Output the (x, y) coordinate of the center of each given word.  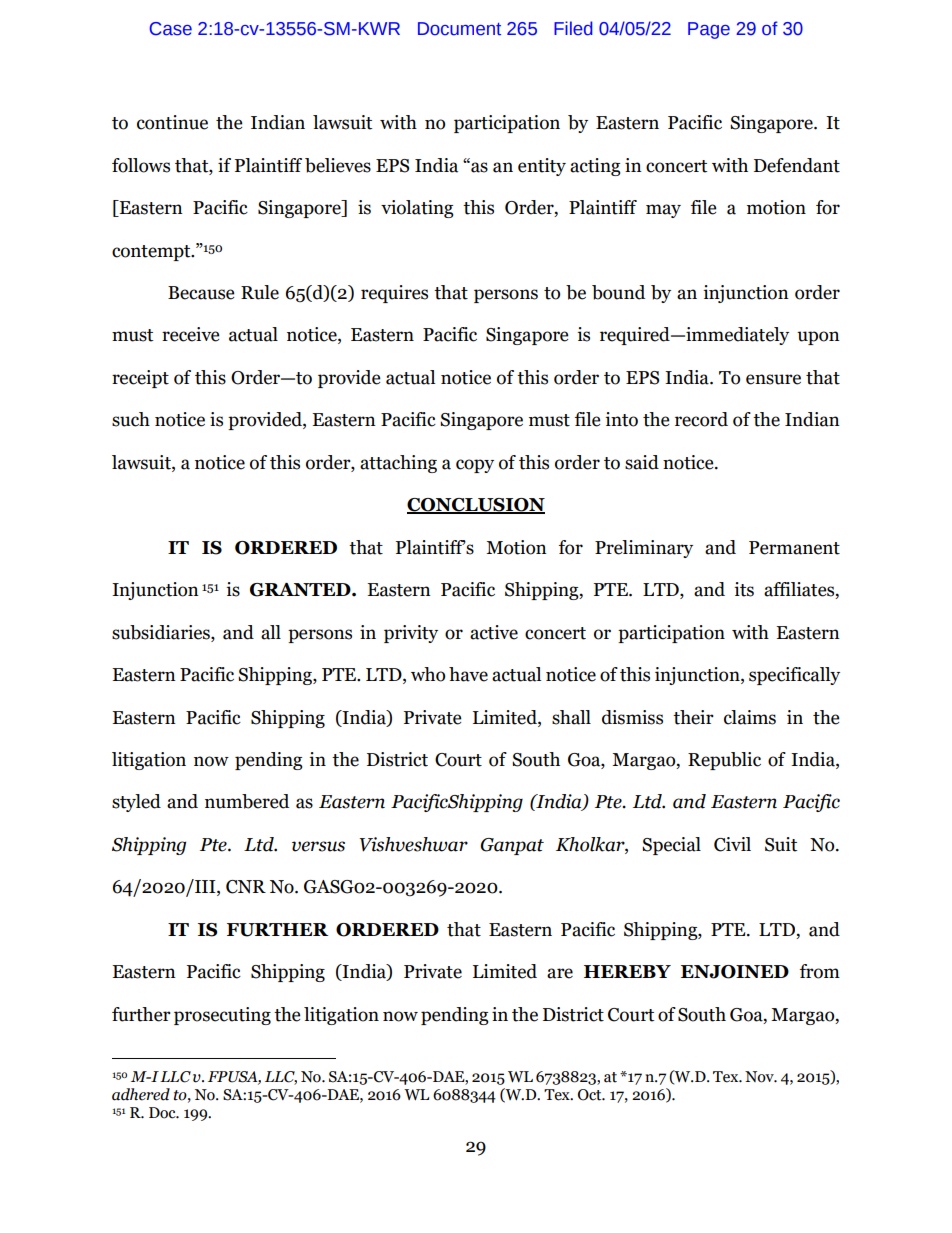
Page (709, 30)
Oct (591, 1095)
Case (171, 29)
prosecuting (222, 1016)
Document (459, 29)
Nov (760, 1077)
